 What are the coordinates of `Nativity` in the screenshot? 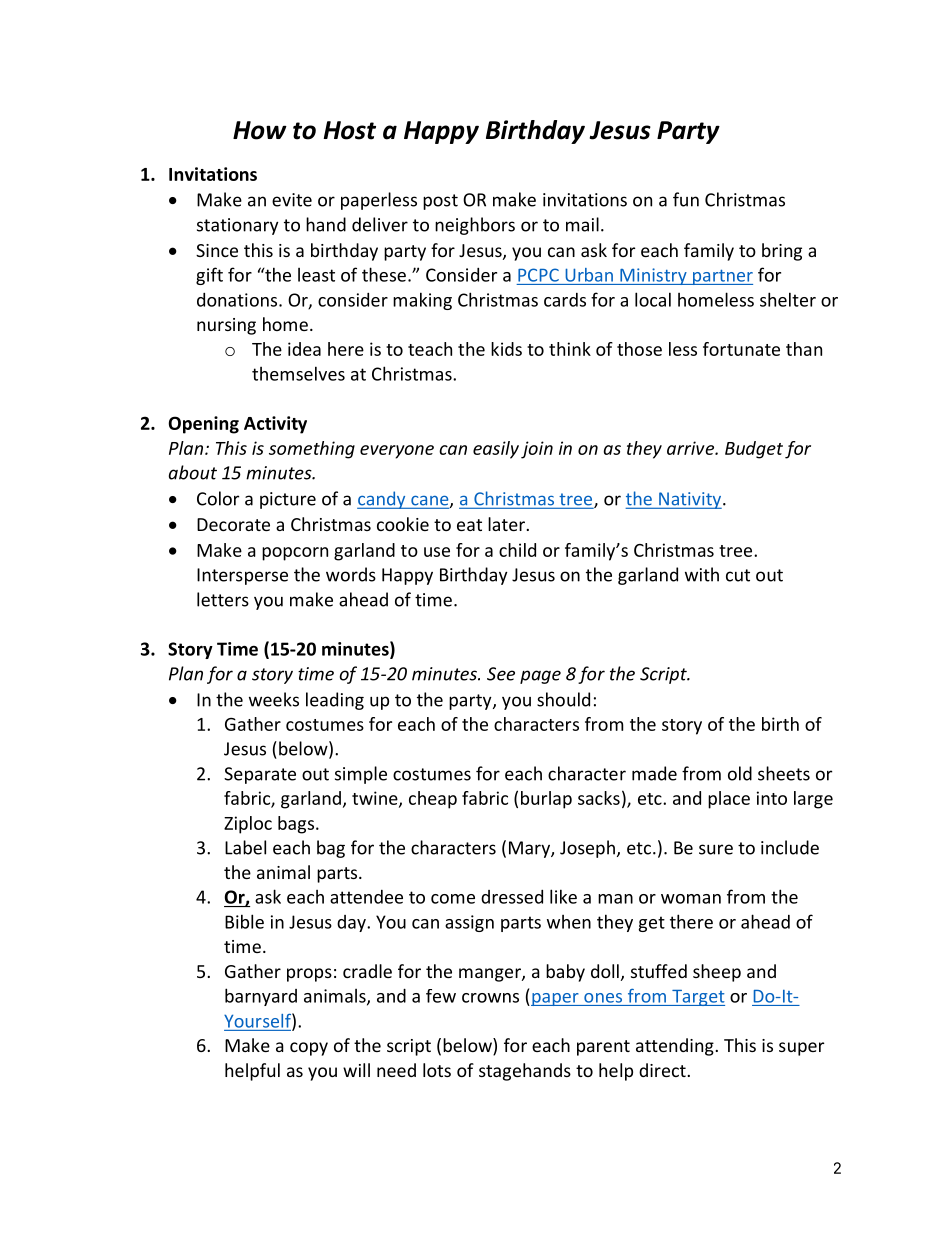 It's located at (690, 500).
